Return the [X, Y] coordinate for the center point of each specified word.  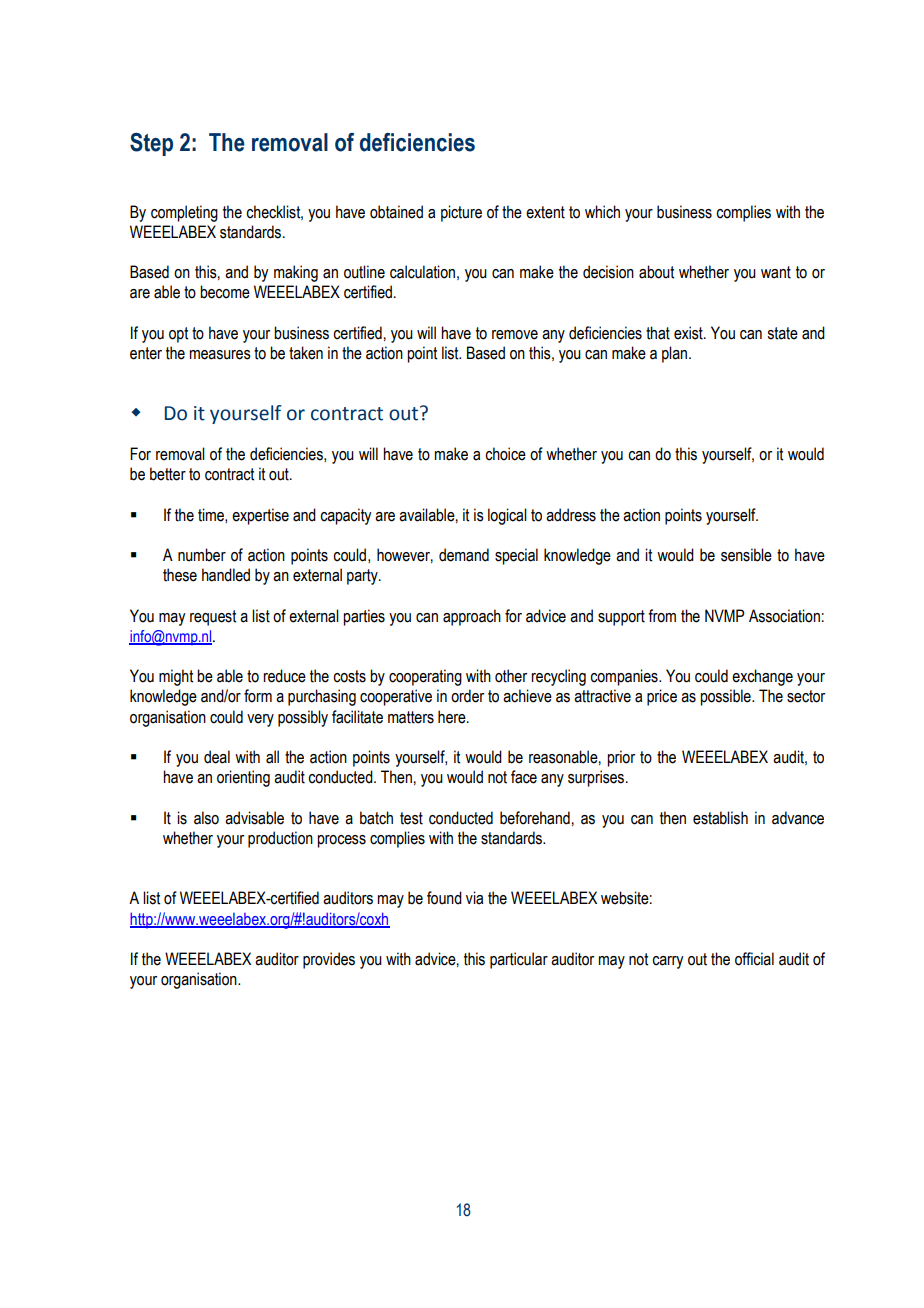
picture [461, 213]
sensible [746, 555]
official [754, 959]
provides [329, 960]
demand [464, 555]
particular [519, 960]
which [602, 212]
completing [184, 213]
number [202, 555]
